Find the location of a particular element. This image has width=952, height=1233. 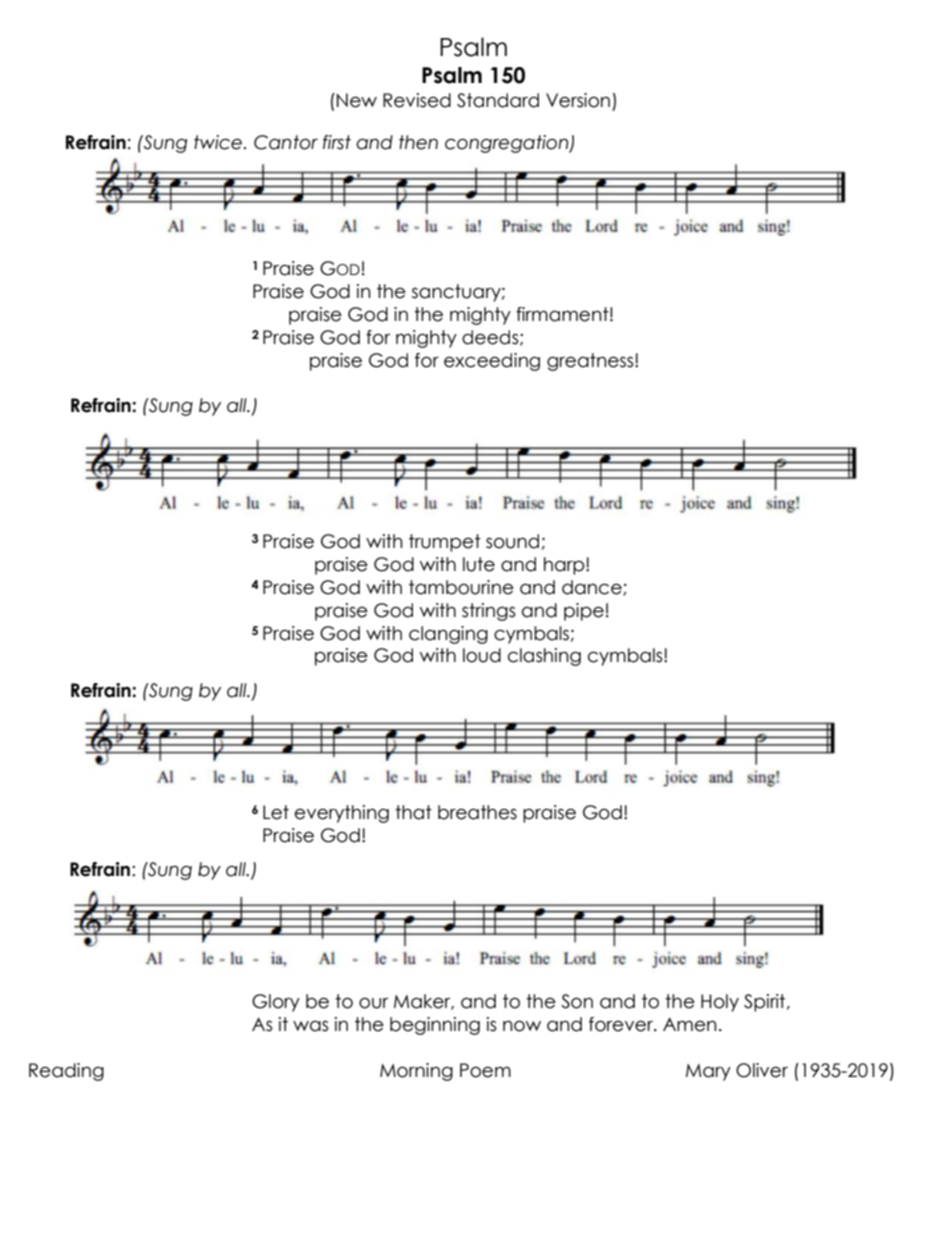

that is located at coordinates (413, 812).
